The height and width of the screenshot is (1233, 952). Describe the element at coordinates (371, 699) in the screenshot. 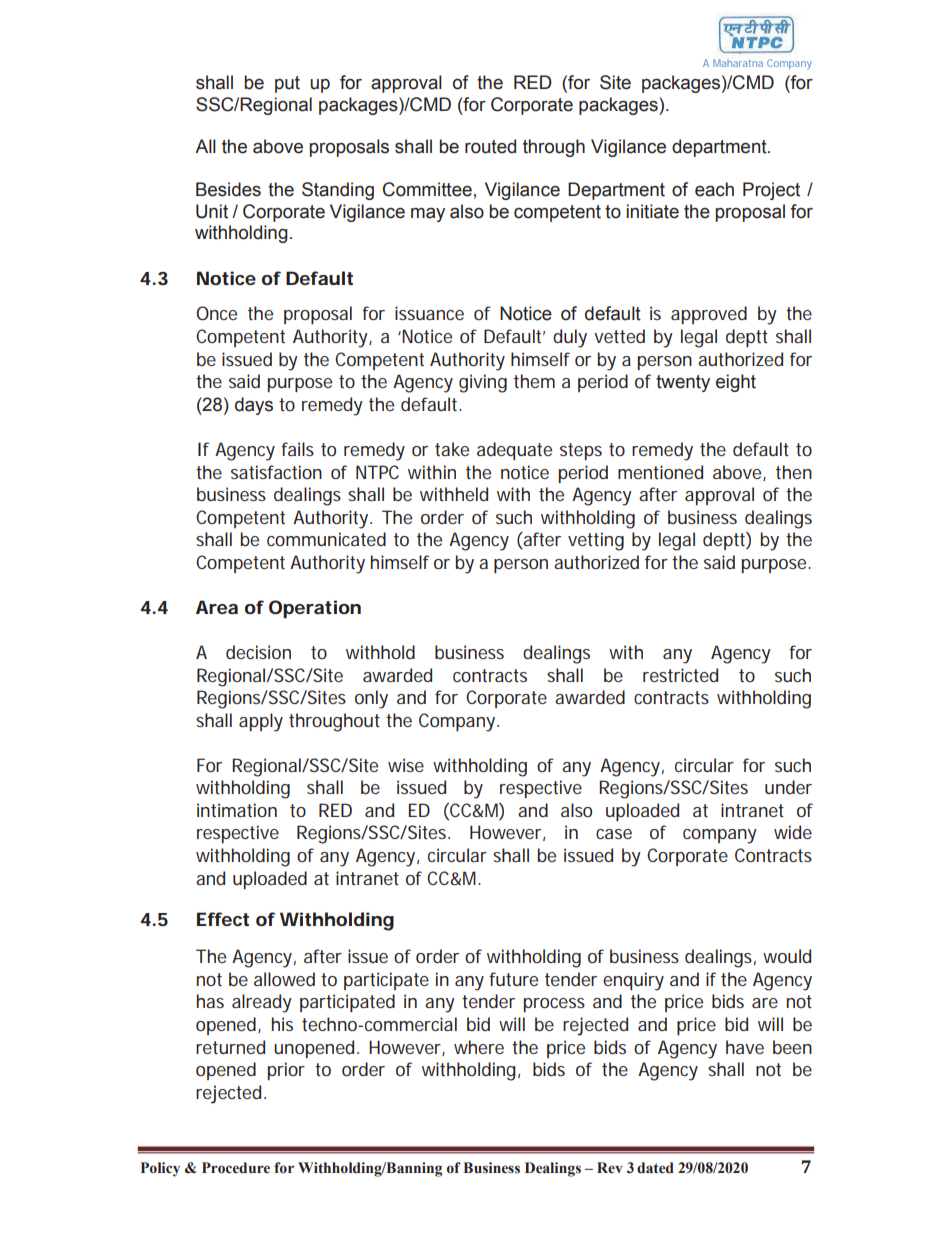

I see `only` at that location.
